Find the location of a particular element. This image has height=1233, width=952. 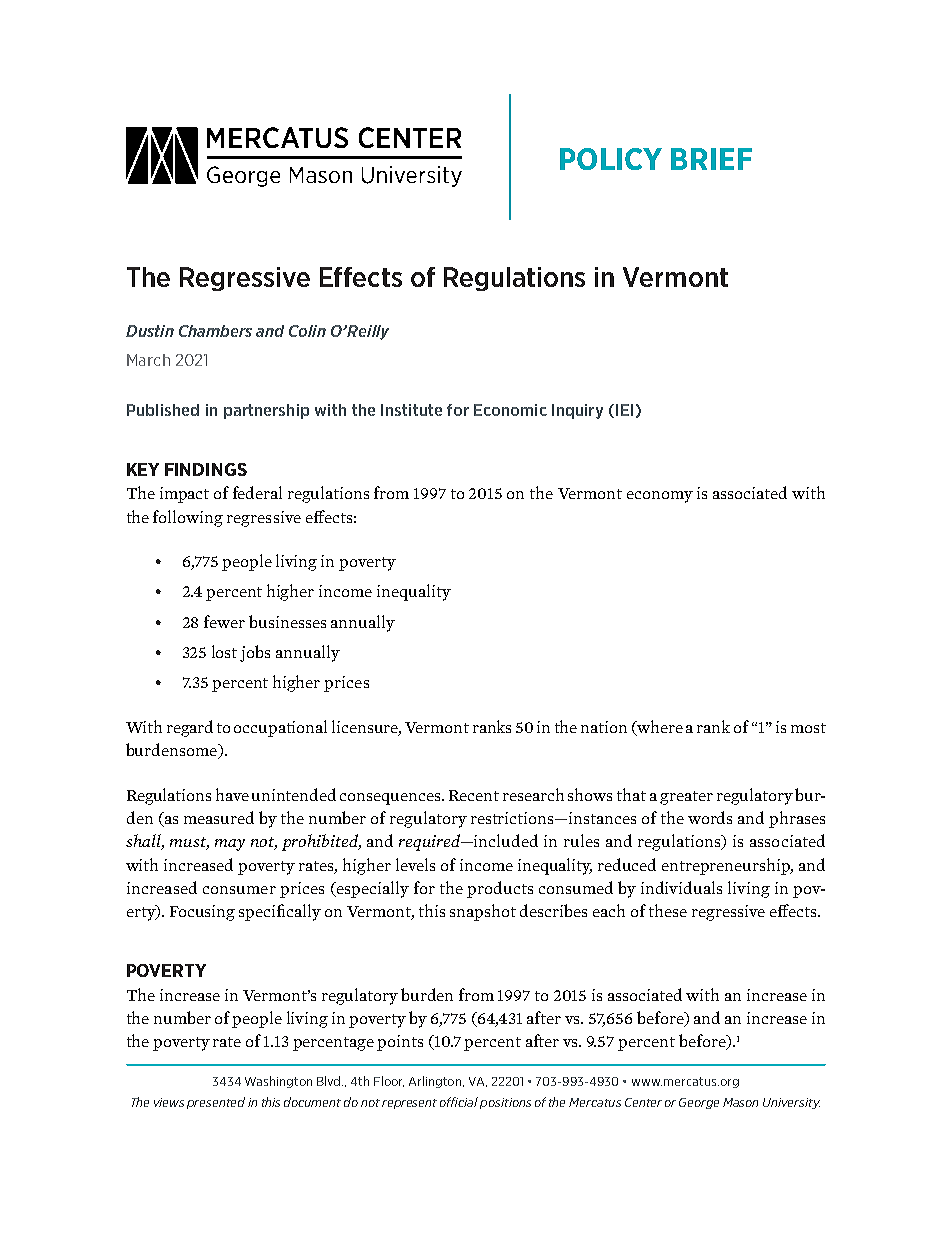

Chambers is located at coordinates (215, 331).
